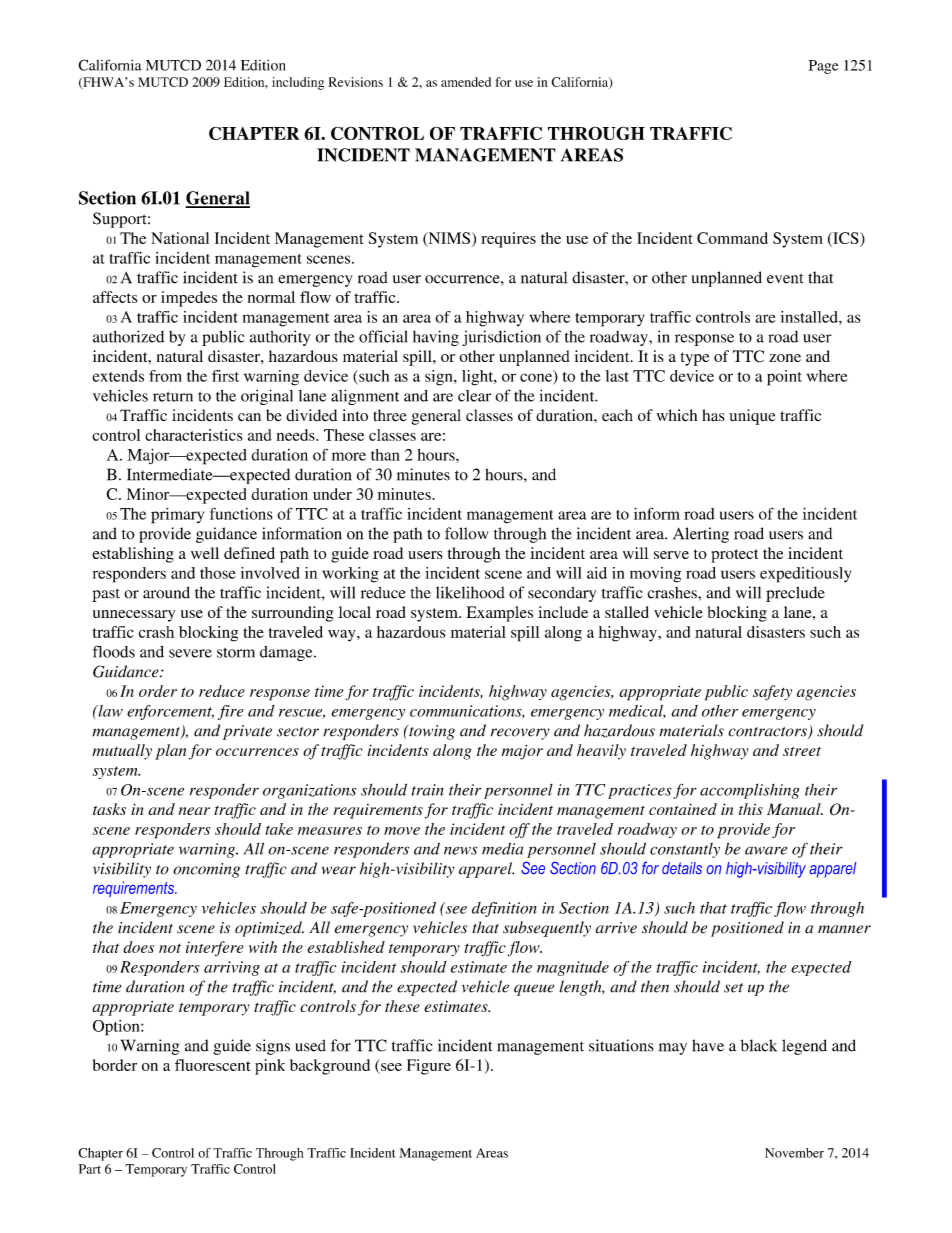 The image size is (952, 1233). Describe the element at coordinates (177, 516) in the image. I see `primary` at that location.
